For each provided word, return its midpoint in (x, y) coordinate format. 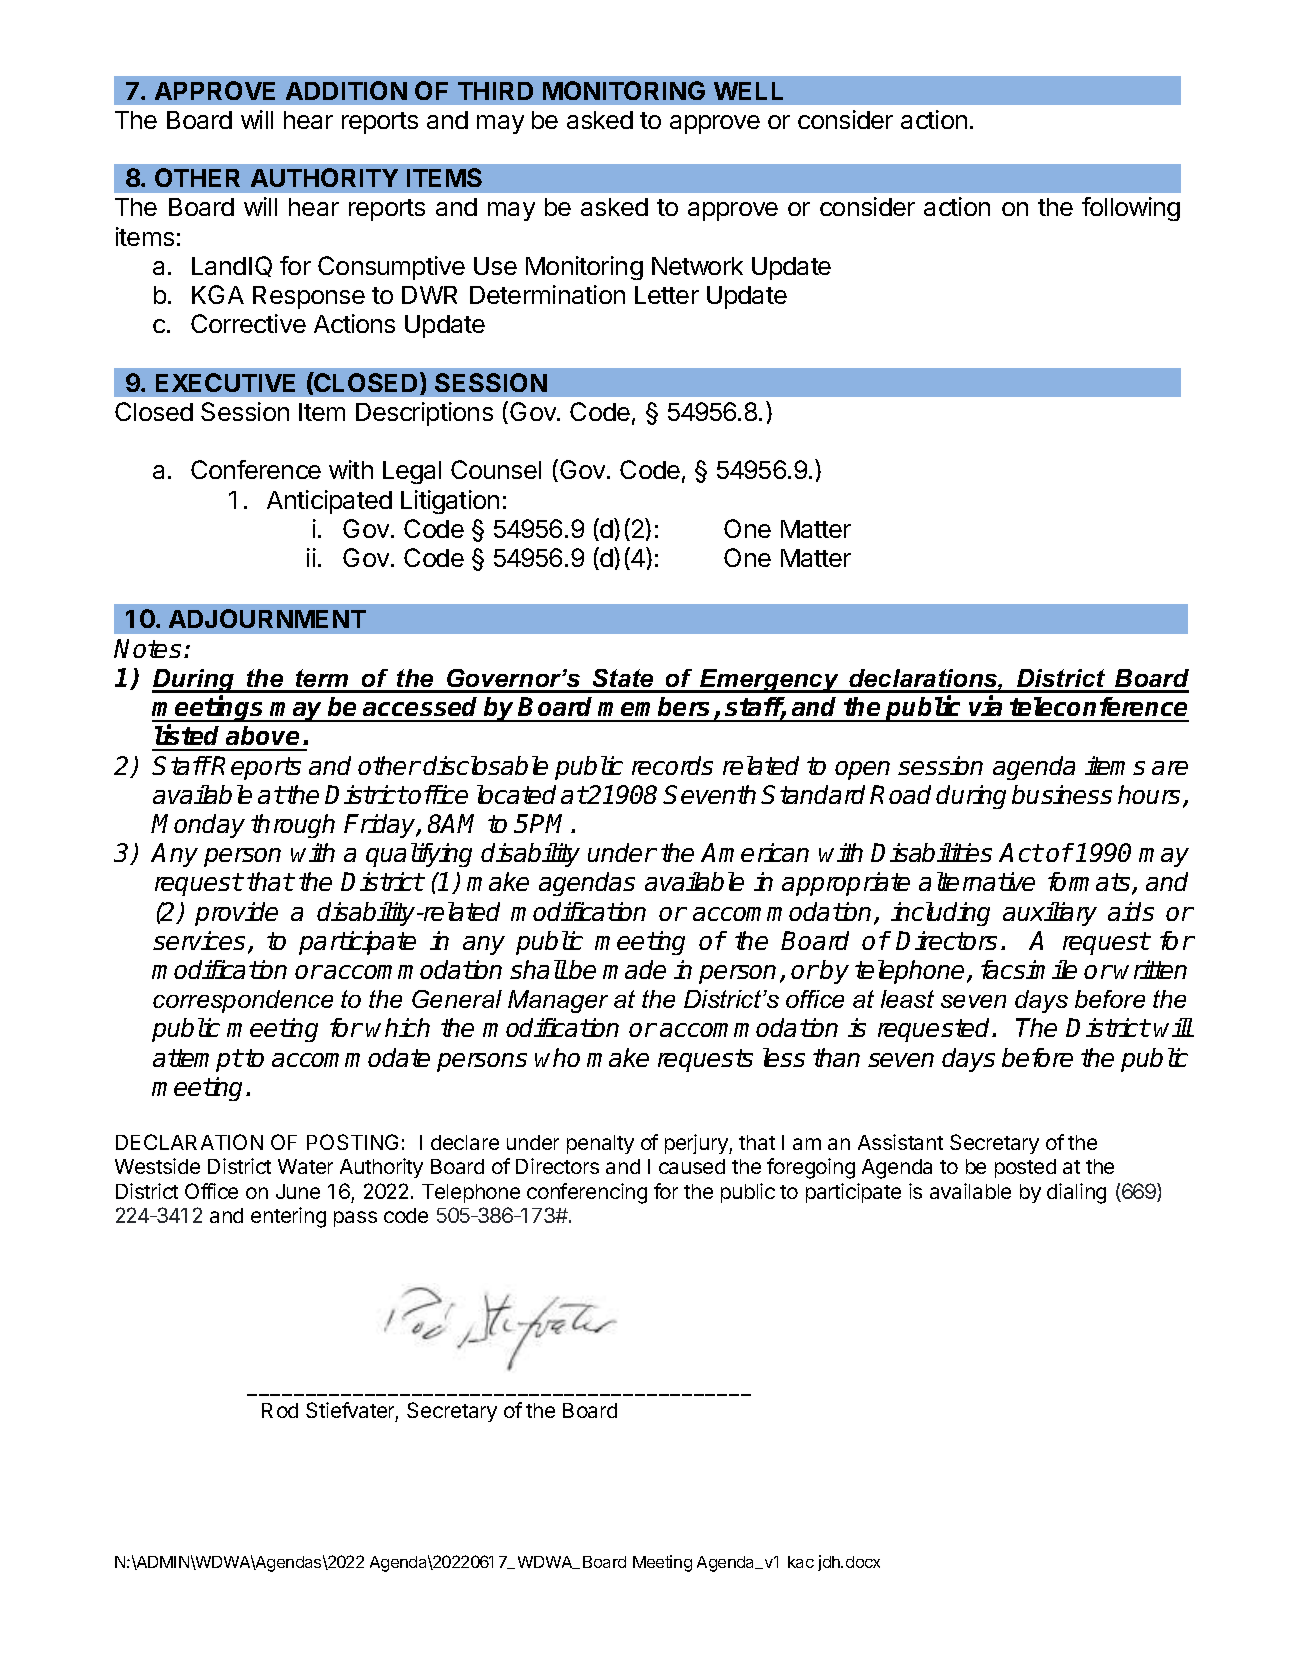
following (1131, 209)
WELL (748, 91)
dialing (1076, 1193)
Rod (280, 1410)
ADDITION (346, 90)
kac (801, 1562)
